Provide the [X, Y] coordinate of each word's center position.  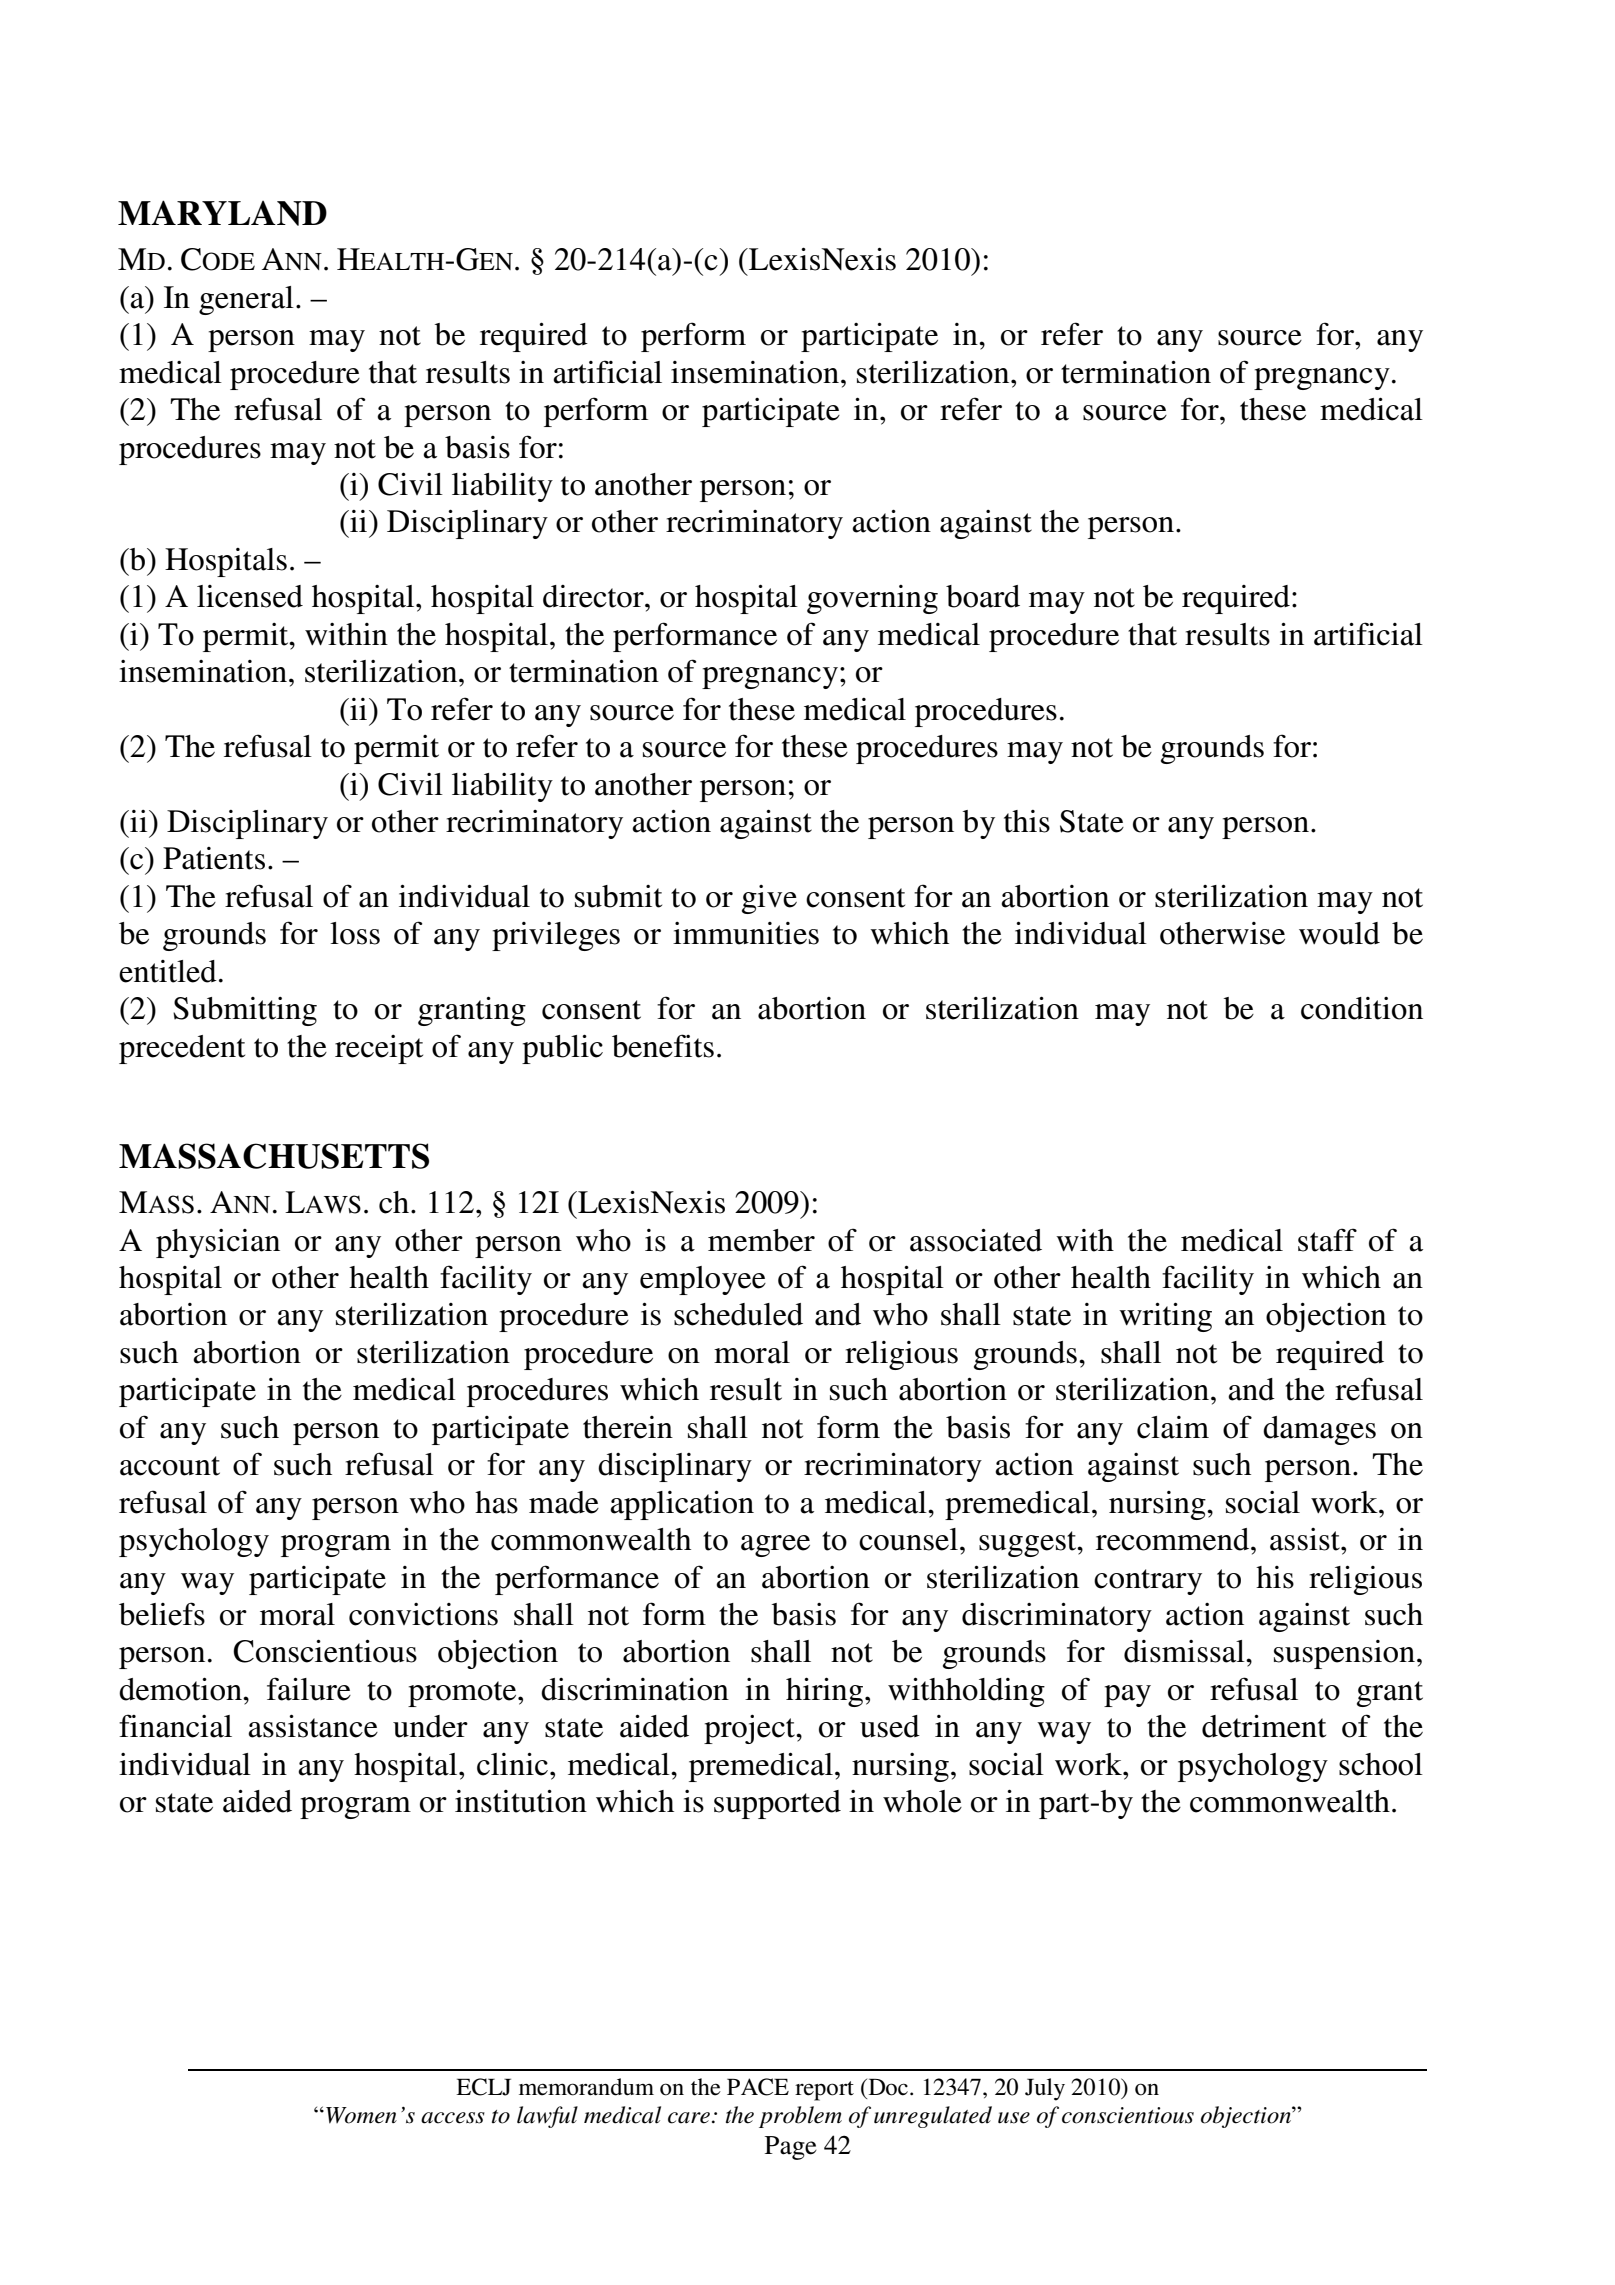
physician [218, 1243]
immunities [746, 933]
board [983, 596]
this [1027, 821]
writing [1165, 1317]
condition [1362, 1008]
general [246, 300]
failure [309, 1689]
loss [355, 933]
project [750, 1729]
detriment [1264, 1726]
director [594, 596]
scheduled [738, 1314]
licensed [250, 596]
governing [872, 599]
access [453, 2118]
